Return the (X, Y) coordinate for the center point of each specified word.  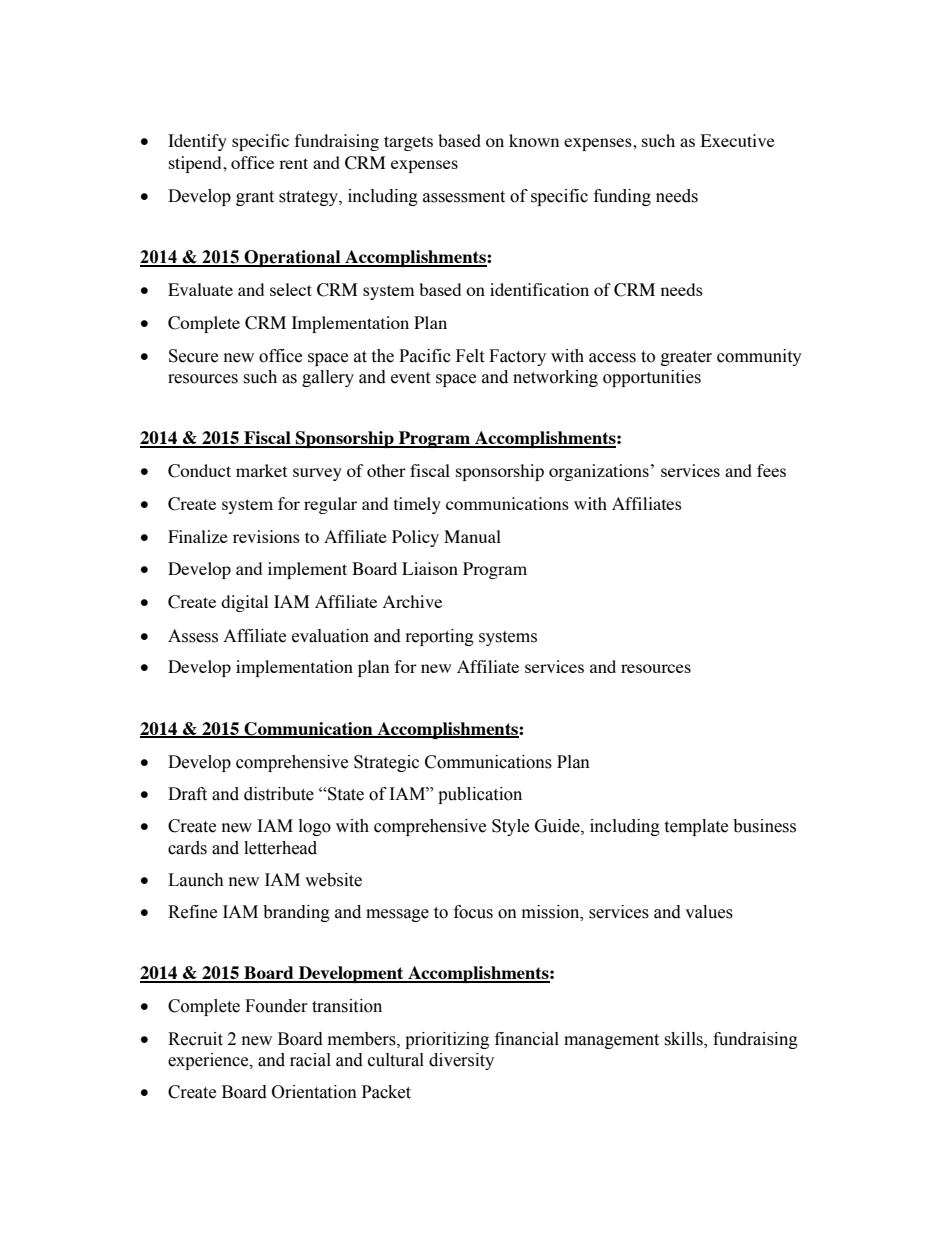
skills (684, 1039)
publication (480, 795)
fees (771, 470)
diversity (461, 1061)
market (261, 470)
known (534, 140)
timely (417, 505)
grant (255, 198)
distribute (279, 794)
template (696, 827)
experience (209, 1061)
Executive (738, 140)
